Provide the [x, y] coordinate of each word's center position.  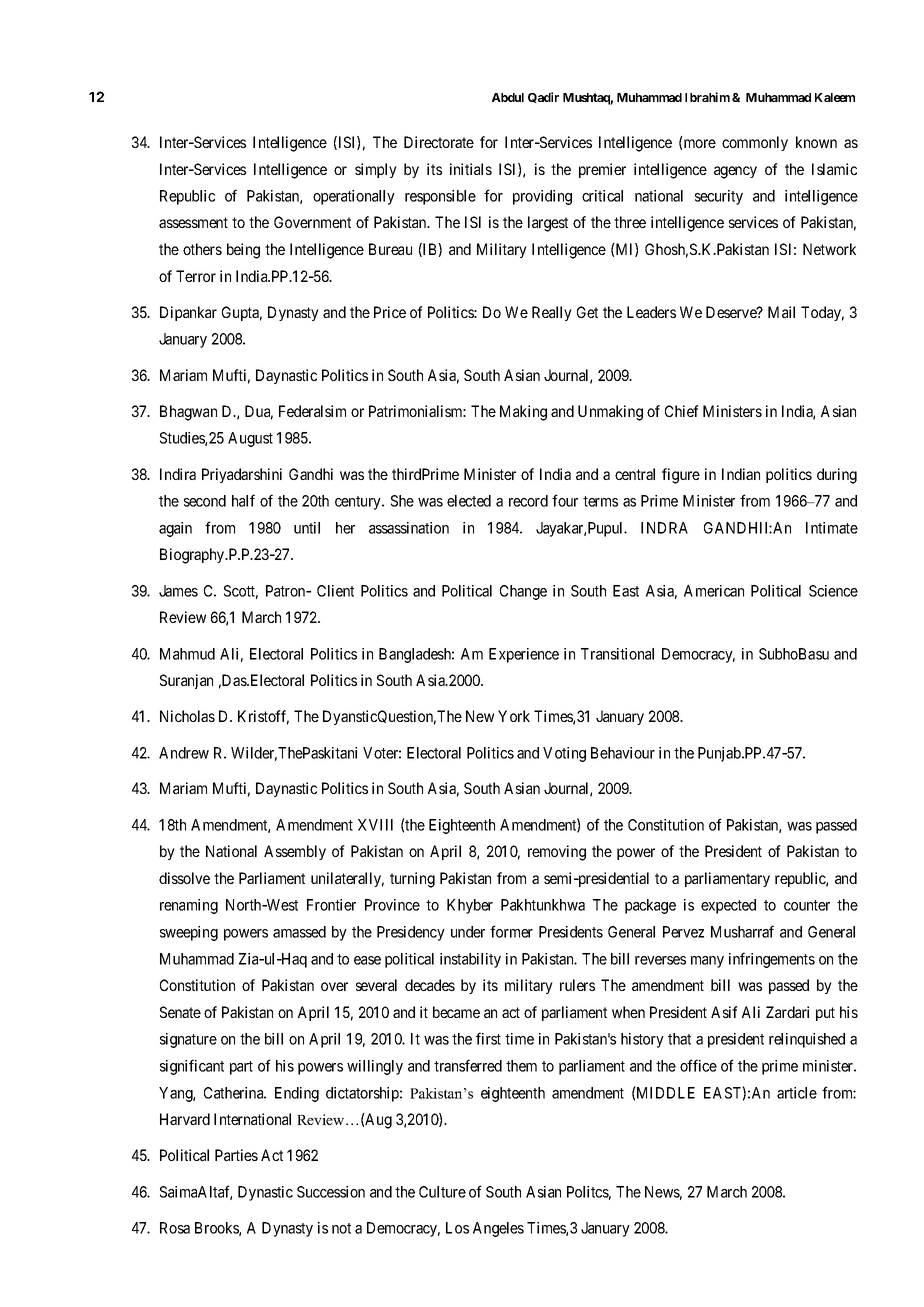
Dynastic [265, 1193]
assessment [193, 222]
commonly [755, 143]
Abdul [508, 97]
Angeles [498, 1229]
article [797, 1093]
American [714, 591]
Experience [524, 655]
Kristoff [263, 717]
